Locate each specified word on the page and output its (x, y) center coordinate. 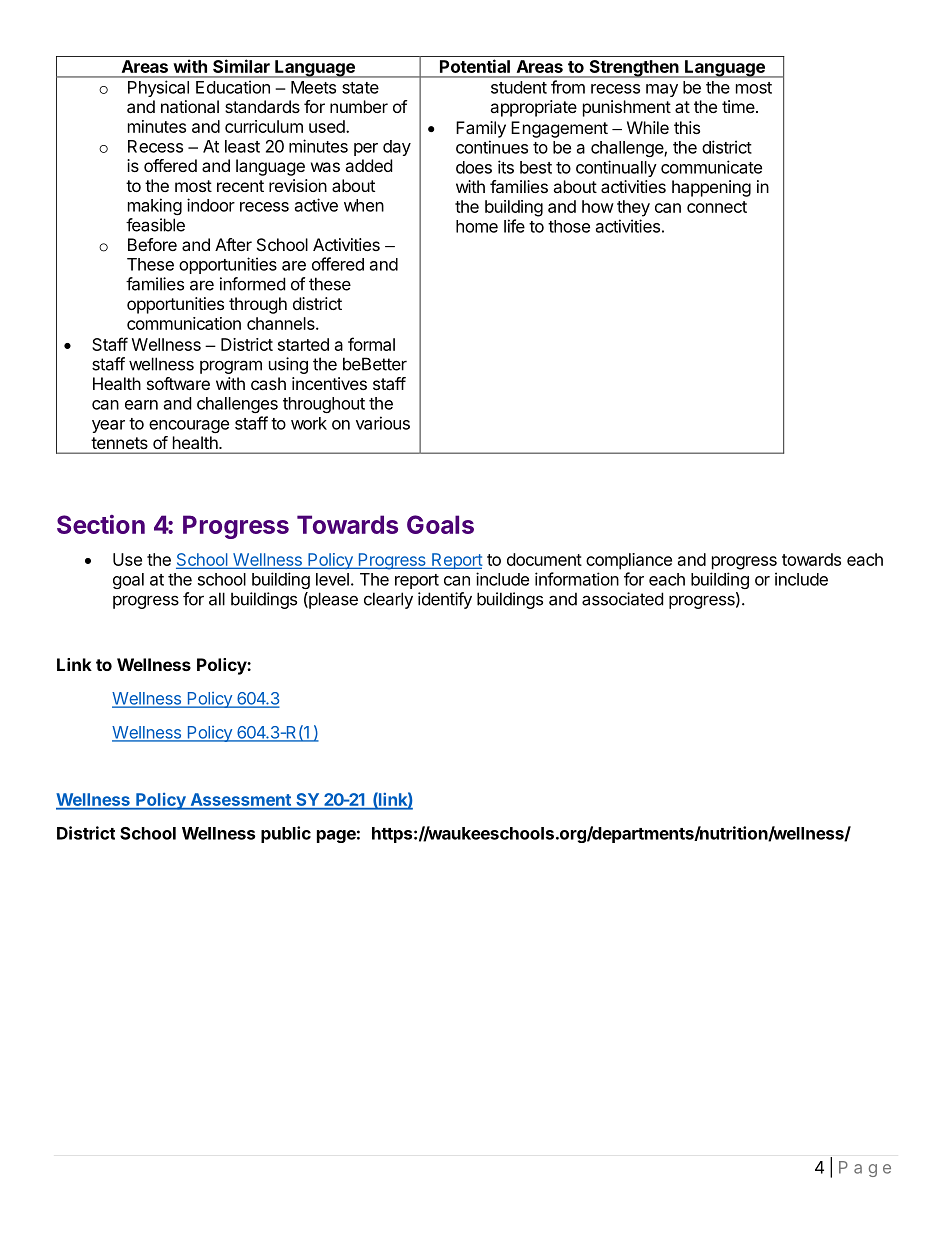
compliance (629, 561)
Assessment (240, 801)
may (662, 90)
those (569, 226)
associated (622, 599)
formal (371, 344)
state (360, 88)
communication (184, 323)
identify (445, 600)
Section (101, 524)
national (190, 106)
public (286, 834)
